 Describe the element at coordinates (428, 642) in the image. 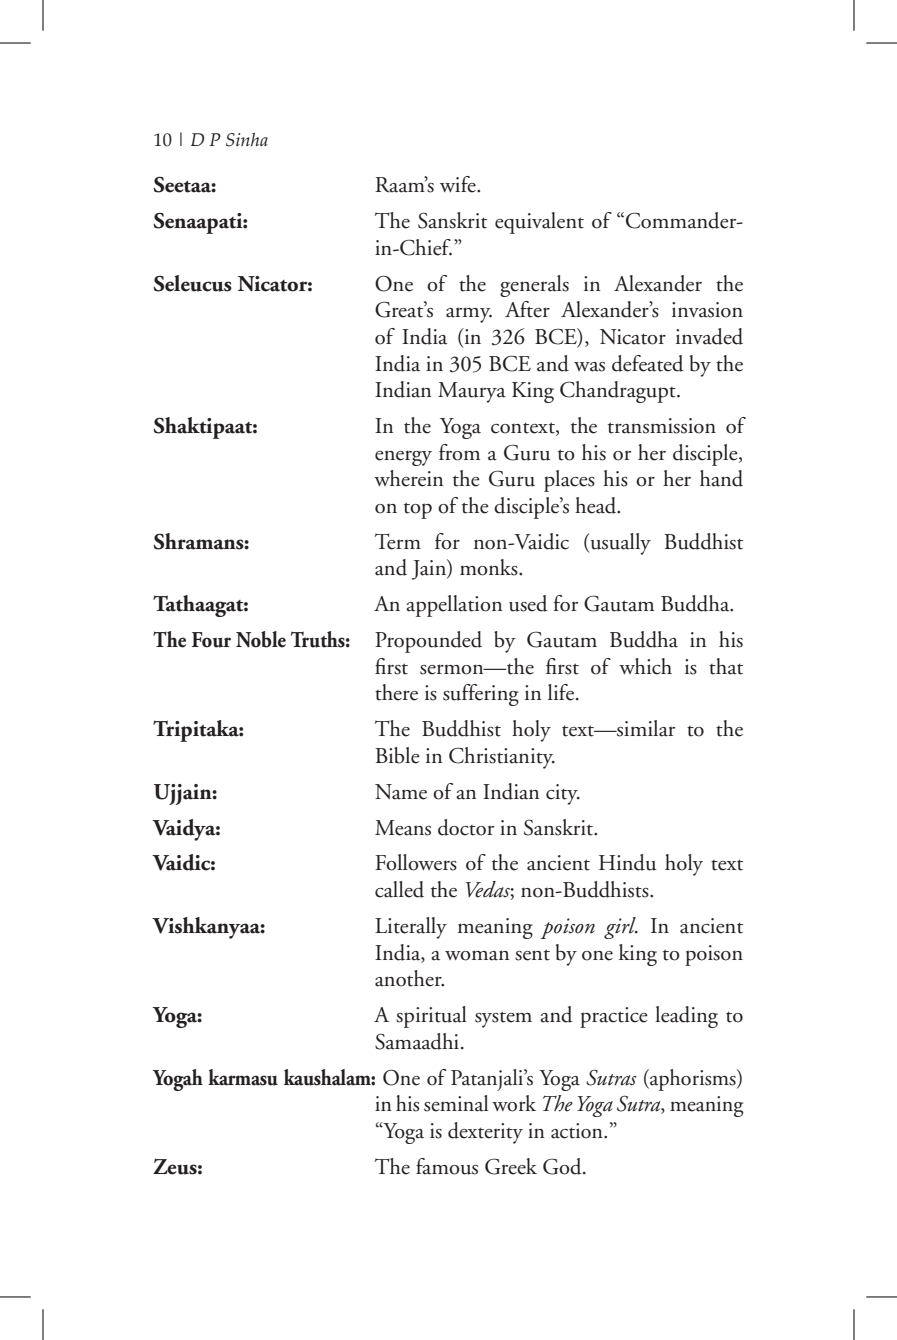

I see `Propounded` at that location.
